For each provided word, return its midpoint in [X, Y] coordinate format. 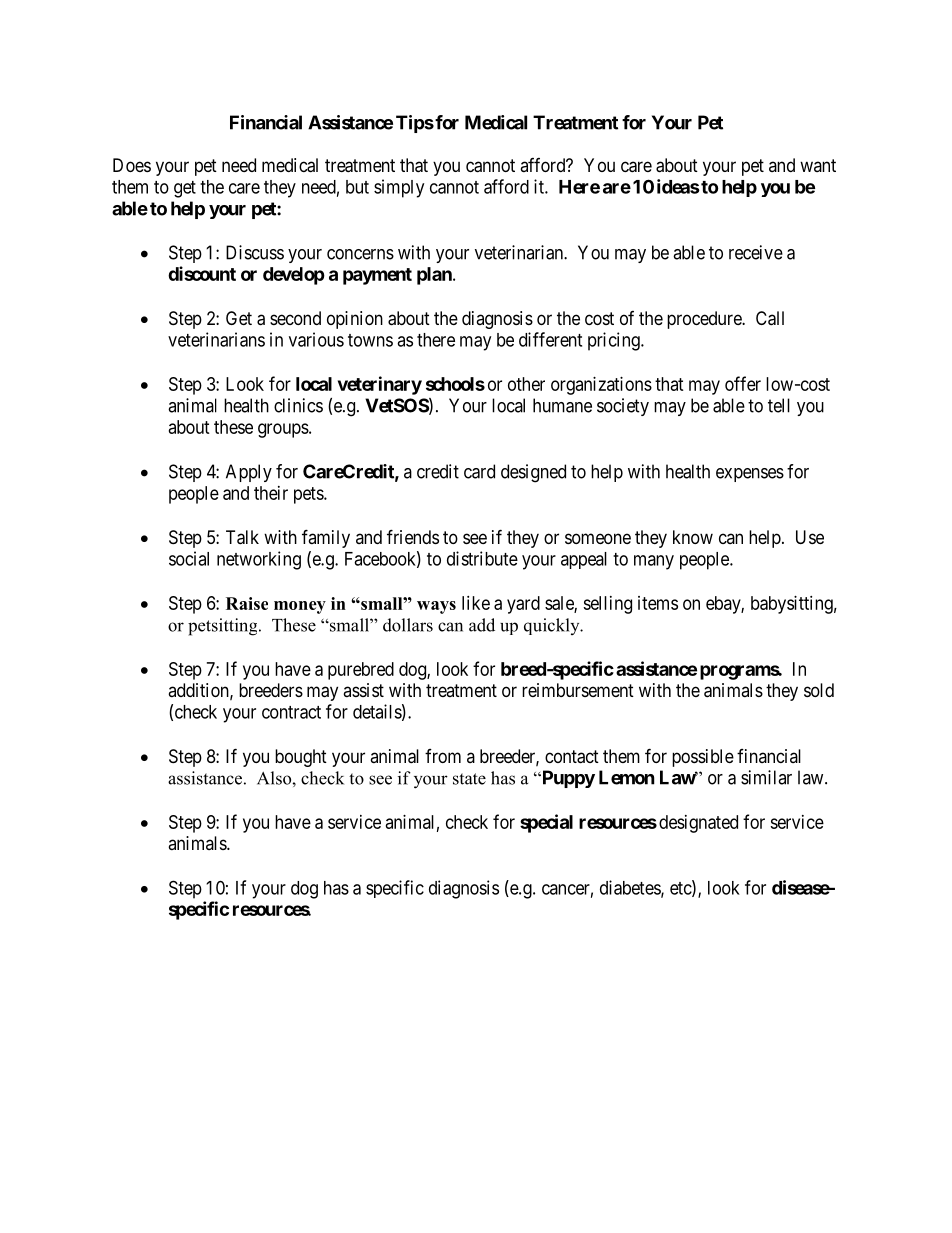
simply [399, 188]
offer [743, 383]
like [476, 603]
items [658, 603]
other [526, 384]
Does [132, 165]
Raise [247, 603]
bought [301, 758]
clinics [298, 405]
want [818, 165]
